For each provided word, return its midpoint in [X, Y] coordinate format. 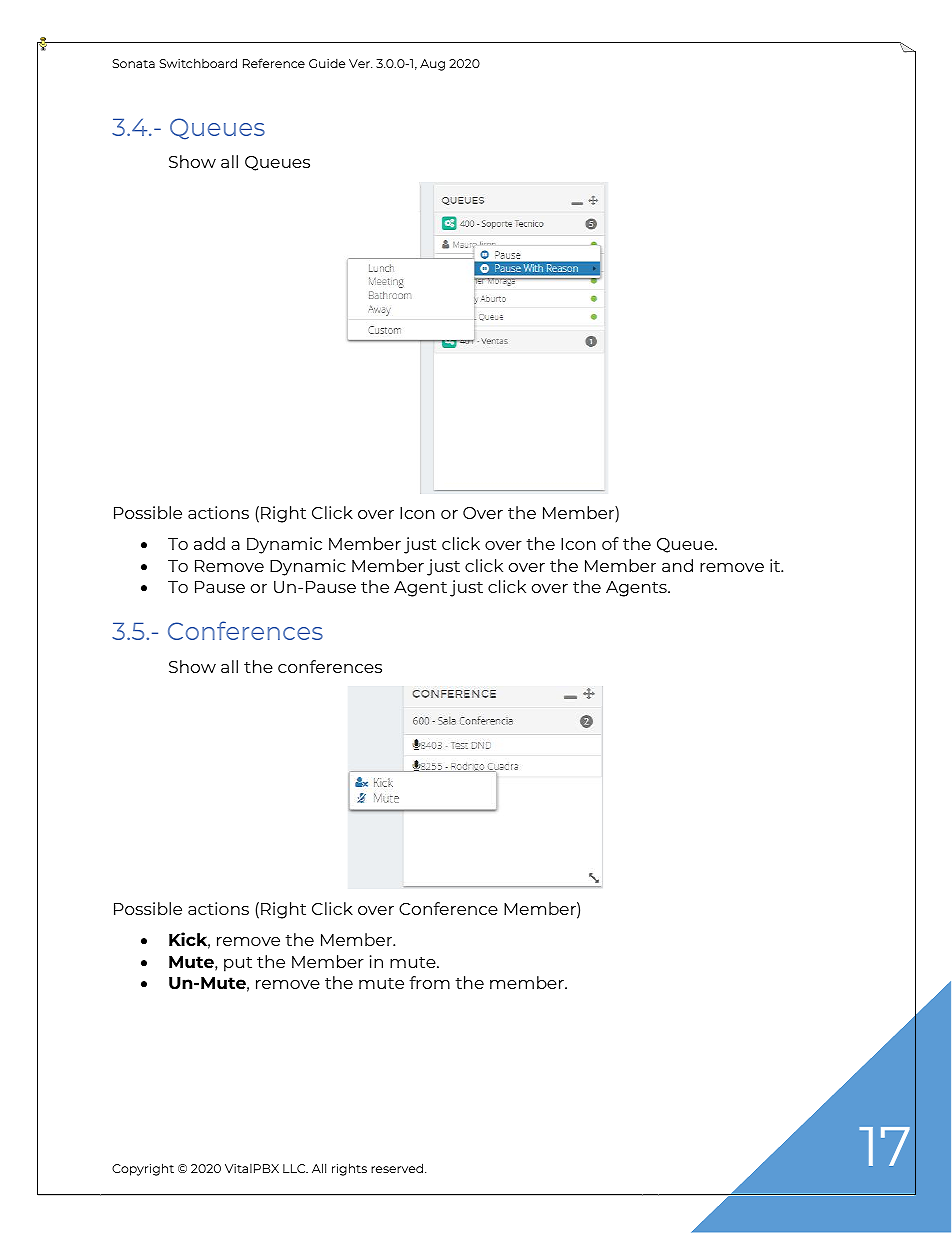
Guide [327, 63]
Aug [432, 65]
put [238, 964]
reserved [398, 1168]
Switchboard [198, 63]
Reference [274, 63]
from [429, 982]
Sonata [134, 63]
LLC [295, 1168]
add [209, 543]
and [677, 565]
